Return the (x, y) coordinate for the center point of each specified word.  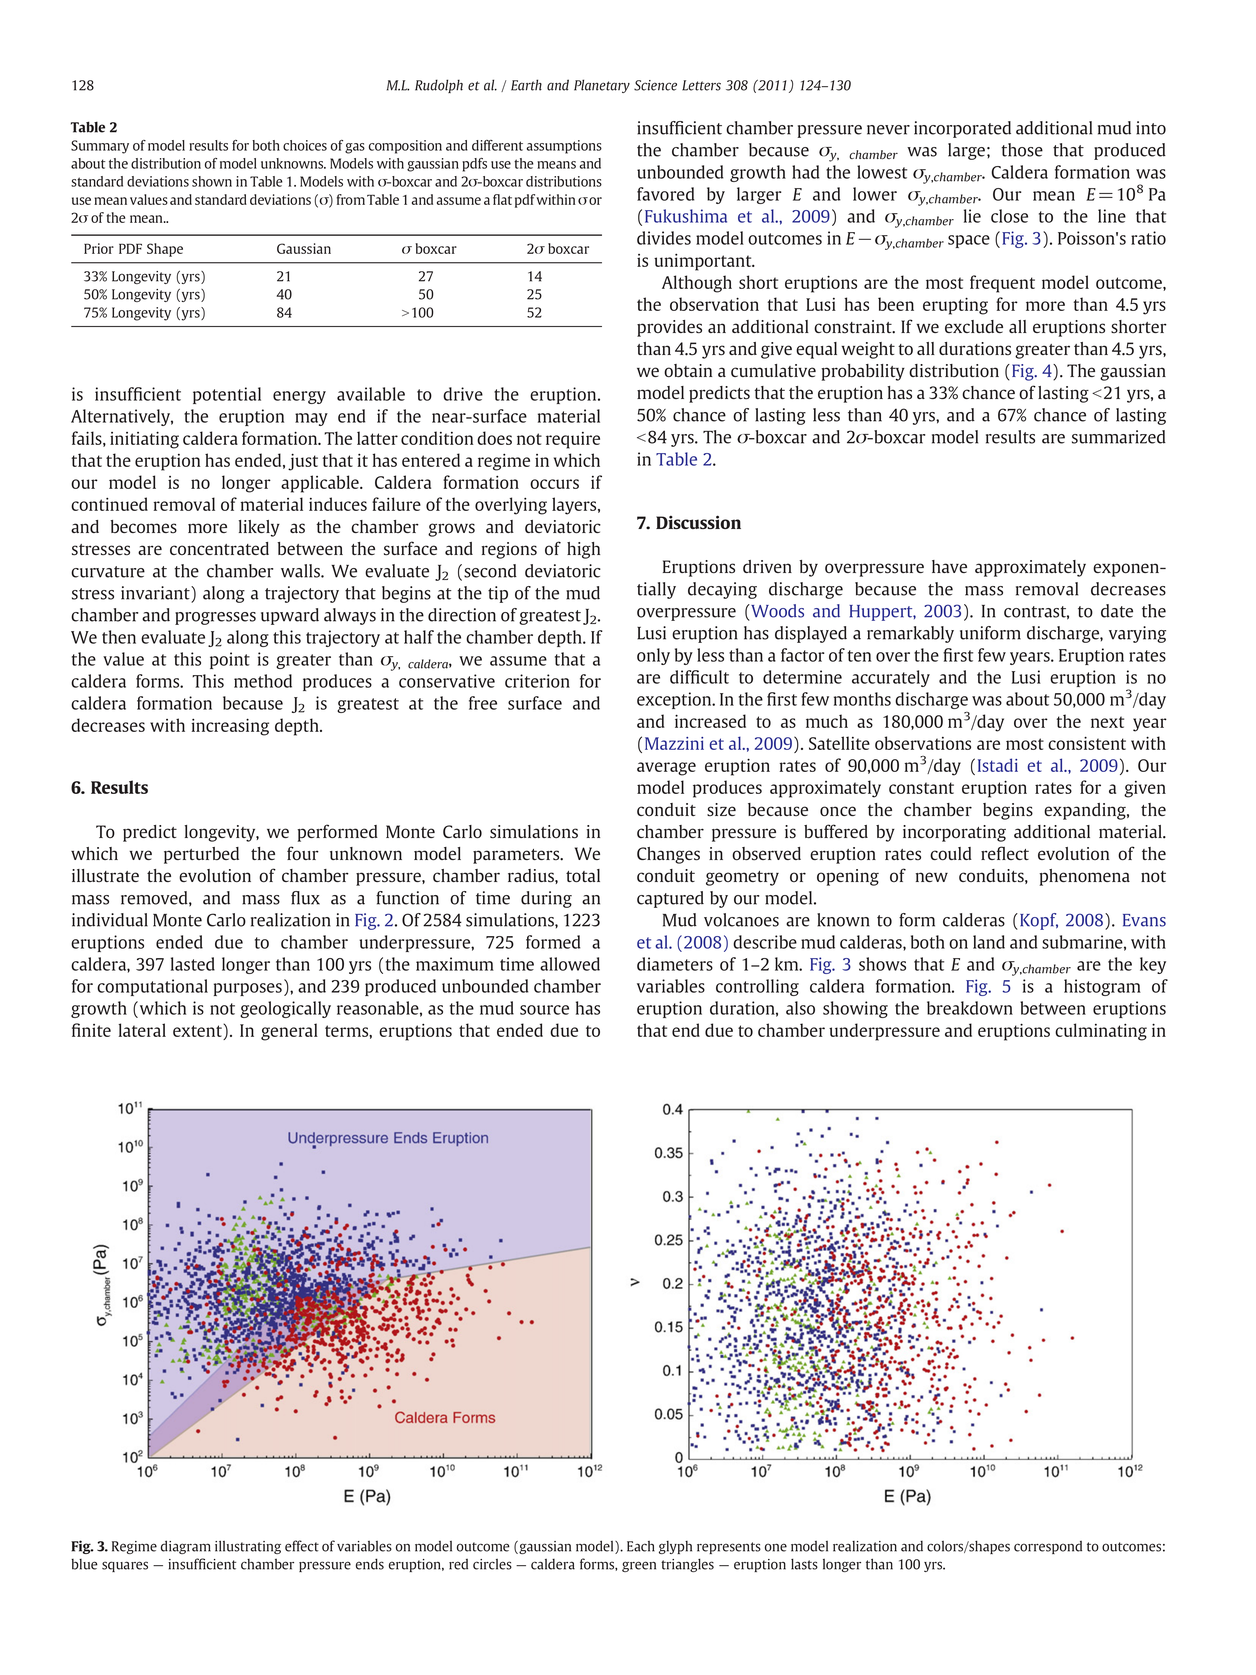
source (544, 1010)
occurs (554, 484)
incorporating (954, 833)
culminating (1101, 1032)
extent (198, 1030)
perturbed (201, 855)
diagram (186, 1547)
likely (259, 528)
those (1022, 150)
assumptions (564, 147)
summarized (1119, 437)
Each (641, 1546)
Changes (668, 855)
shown (212, 181)
